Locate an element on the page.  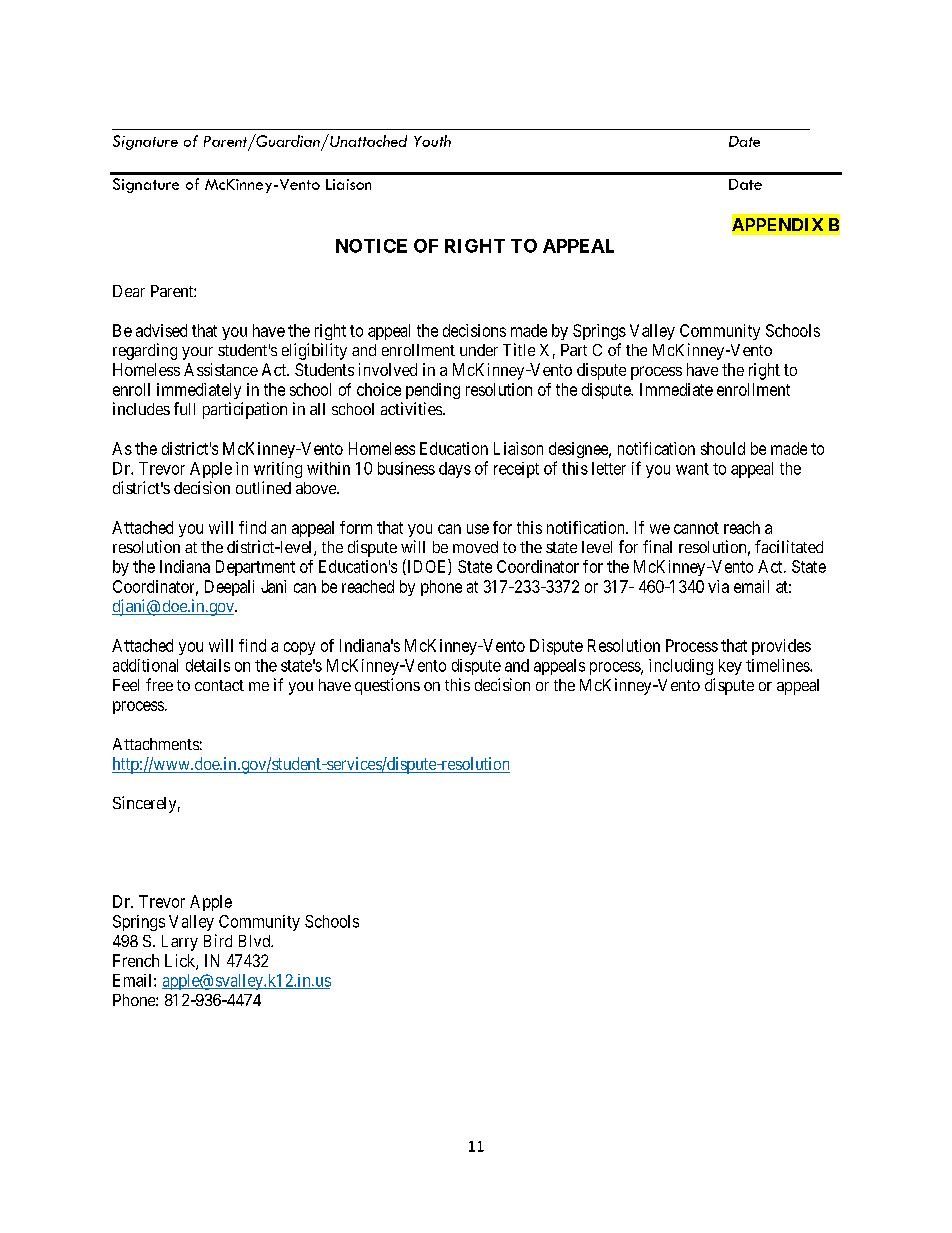
Bird is located at coordinates (218, 940).
